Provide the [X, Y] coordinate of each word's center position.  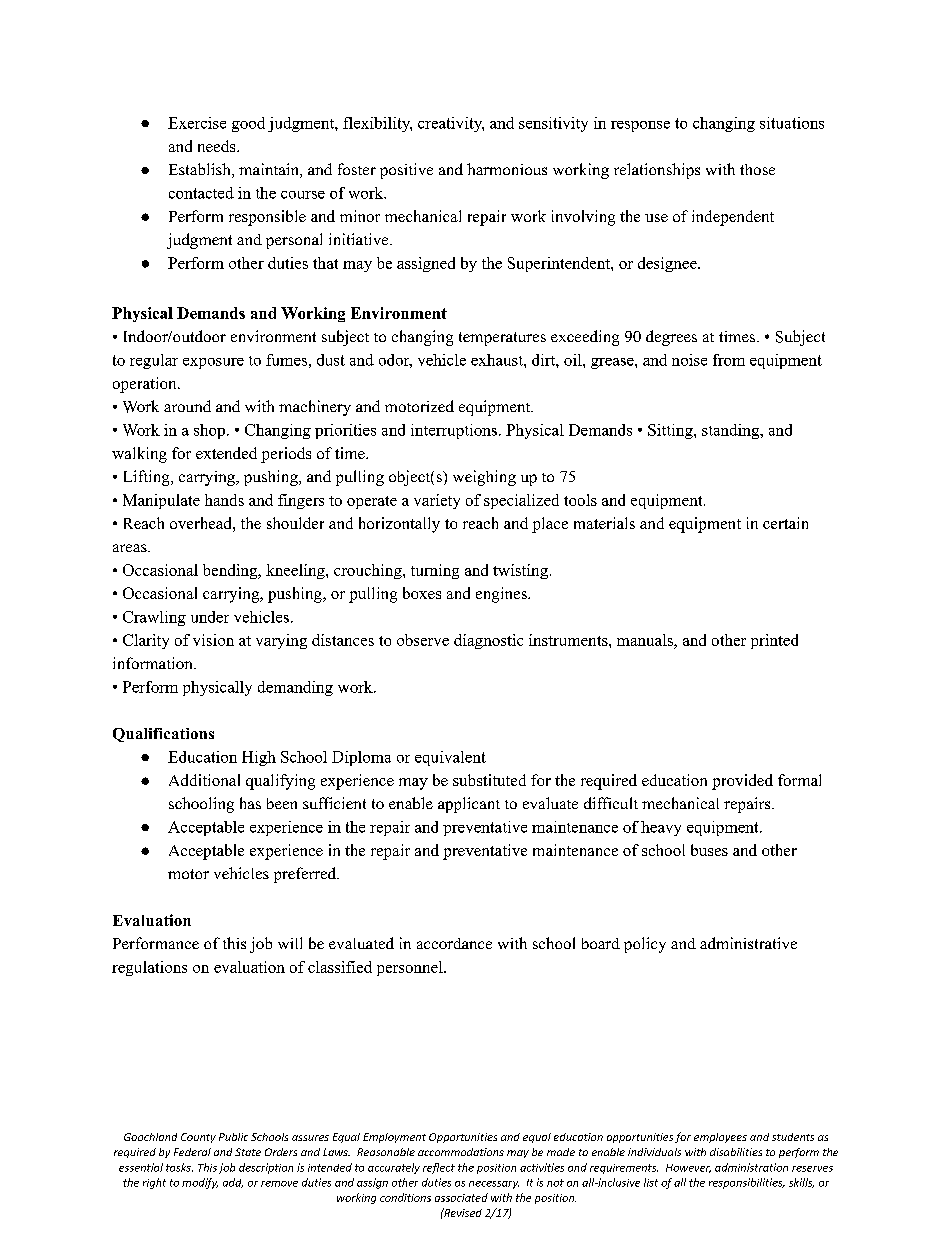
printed [774, 641]
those [757, 169]
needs [218, 146]
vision [213, 640]
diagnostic [488, 641]
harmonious [507, 169]
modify [200, 1183]
